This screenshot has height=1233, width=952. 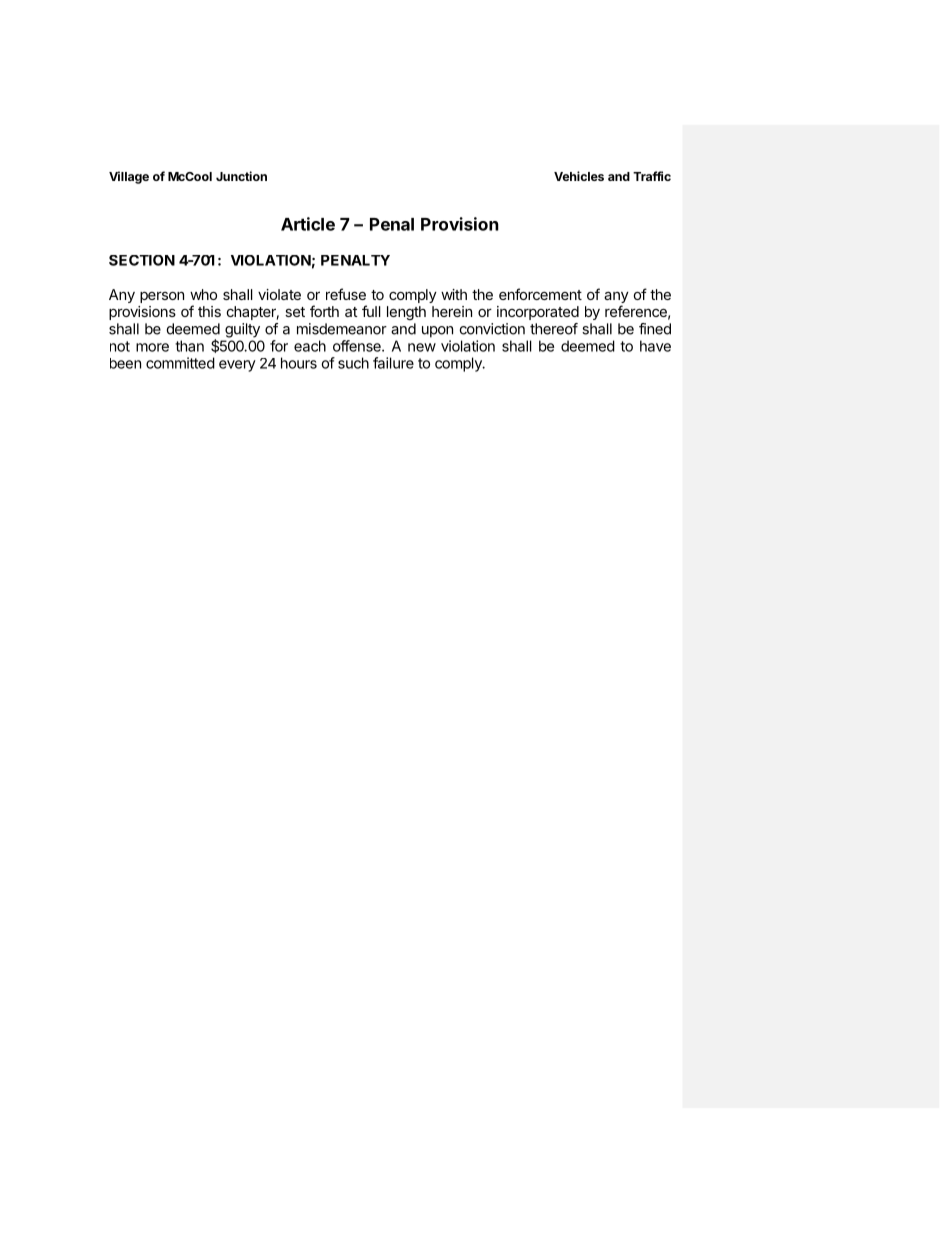 What do you see at coordinates (554, 329) in the screenshot?
I see `thereof` at bounding box center [554, 329].
